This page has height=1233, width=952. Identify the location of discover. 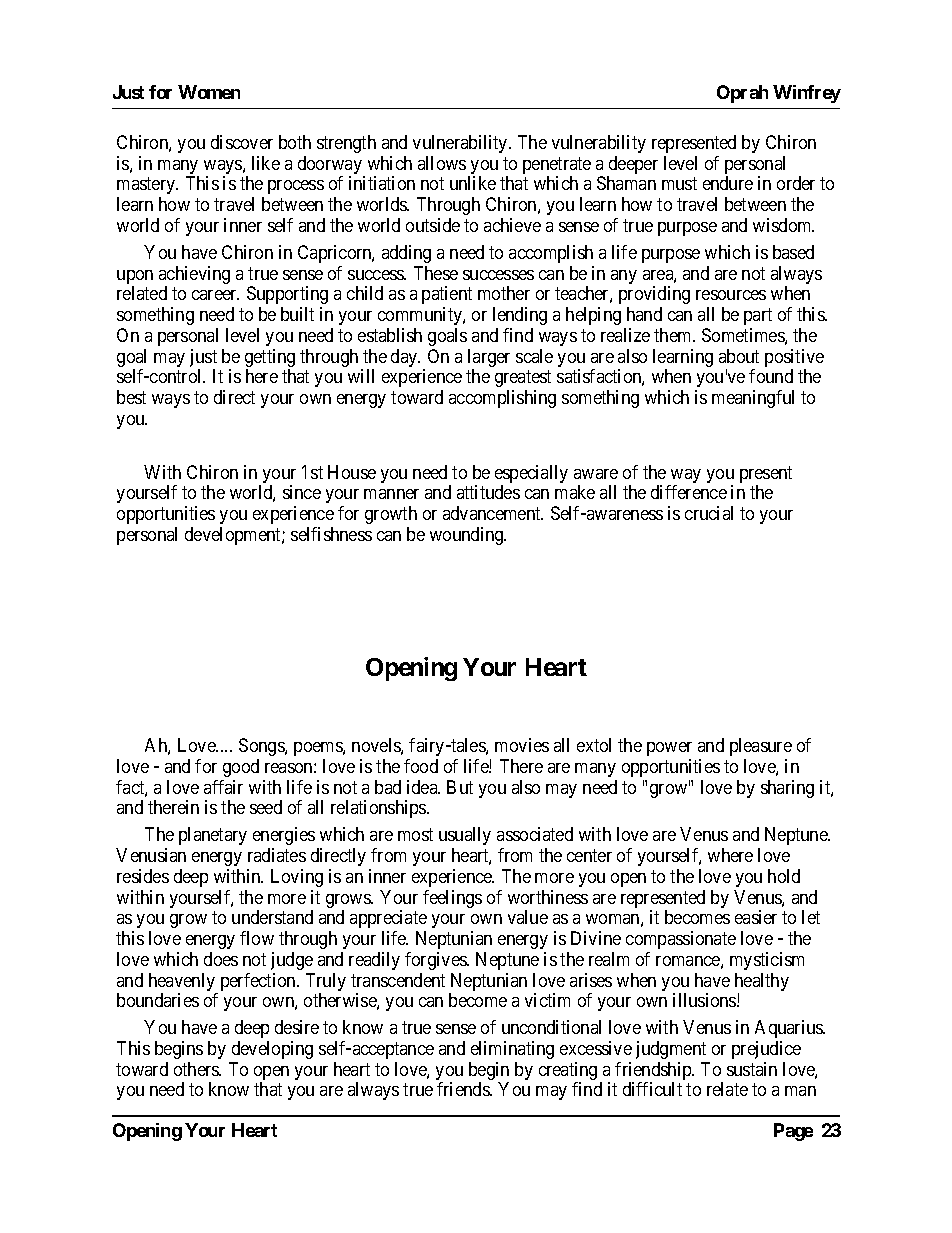
(242, 142).
